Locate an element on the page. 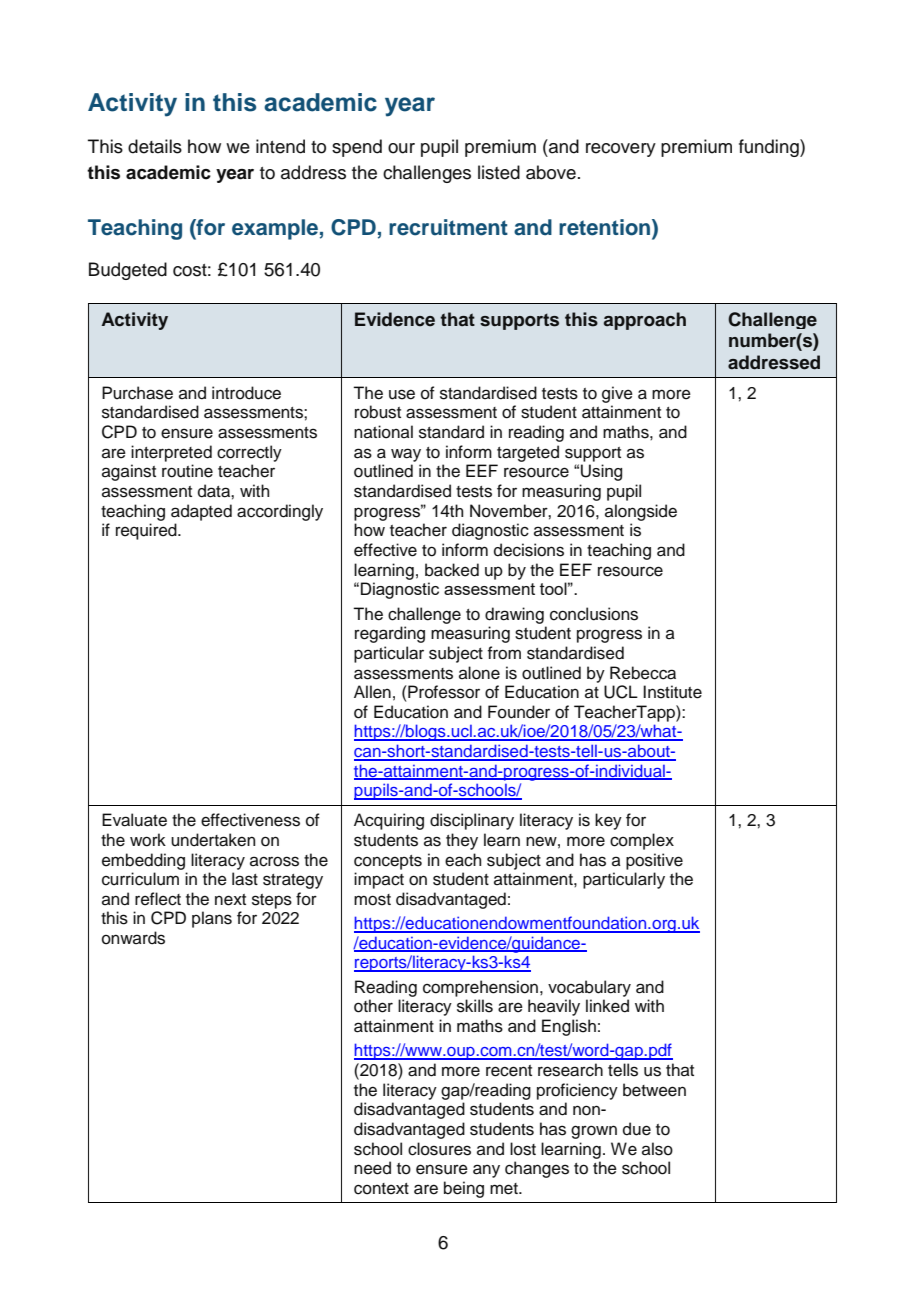  details is located at coordinates (155, 146).
